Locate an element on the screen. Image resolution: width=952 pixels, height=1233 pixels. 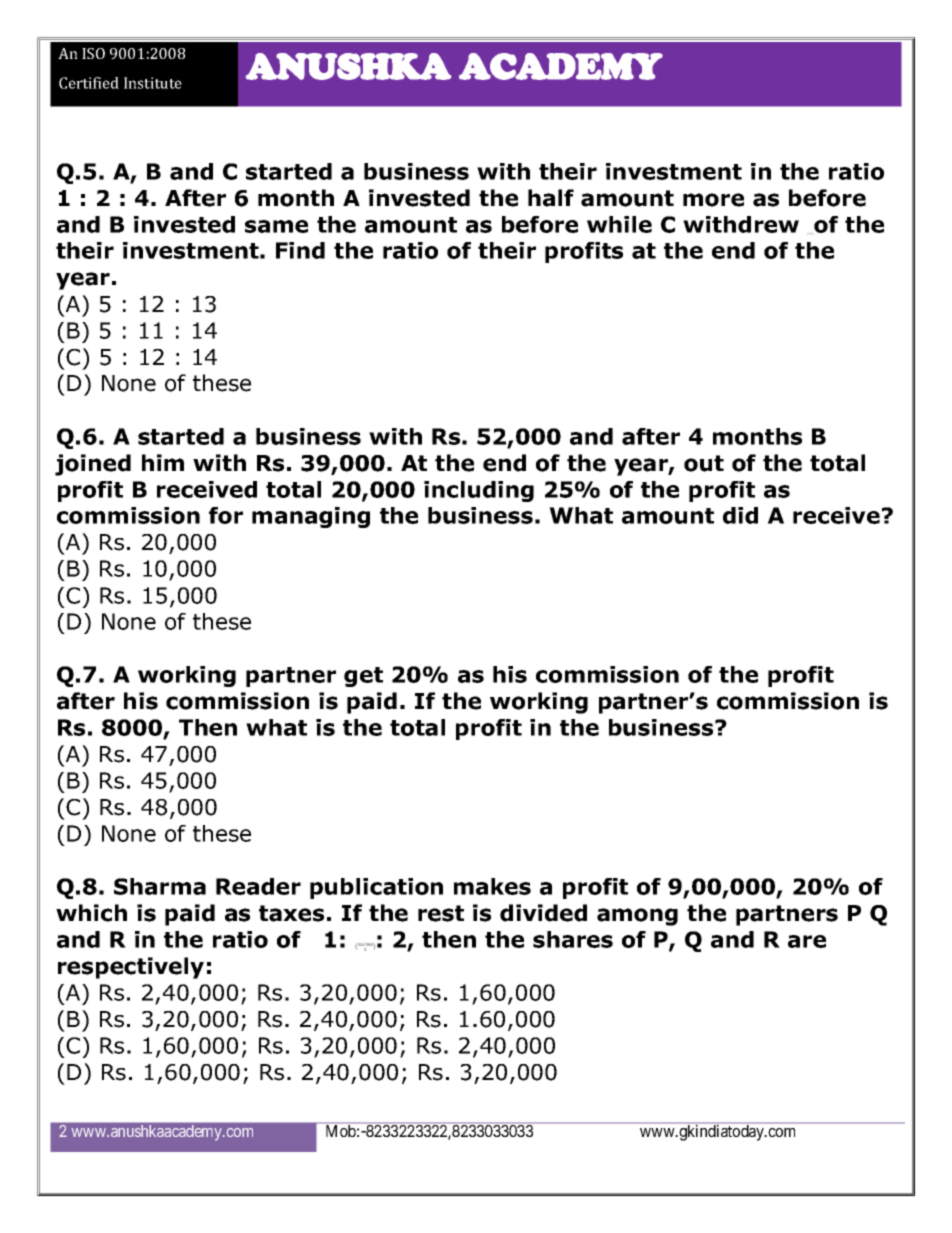
Institute is located at coordinates (153, 83).
